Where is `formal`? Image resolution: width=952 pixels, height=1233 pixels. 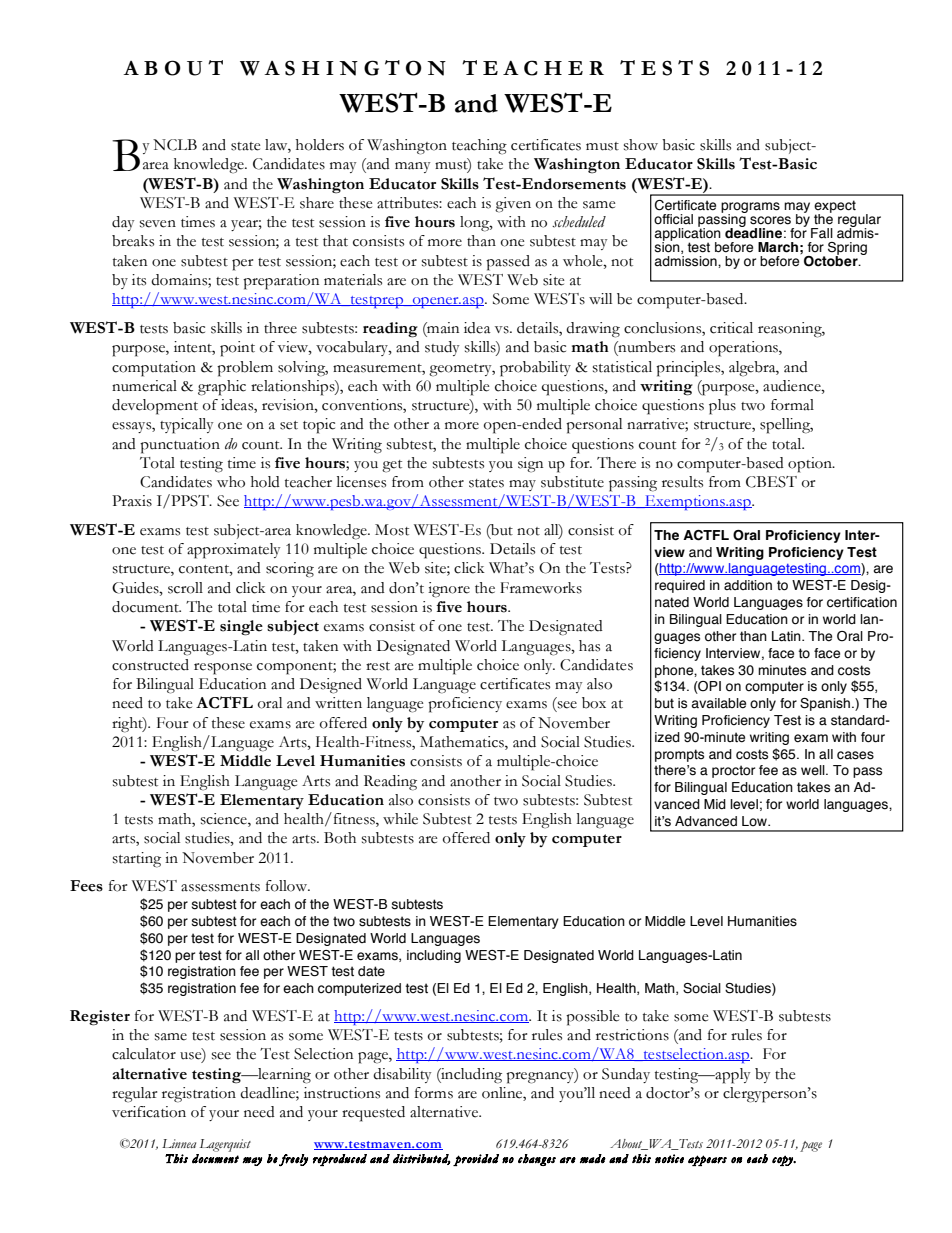
formal is located at coordinates (792, 405).
